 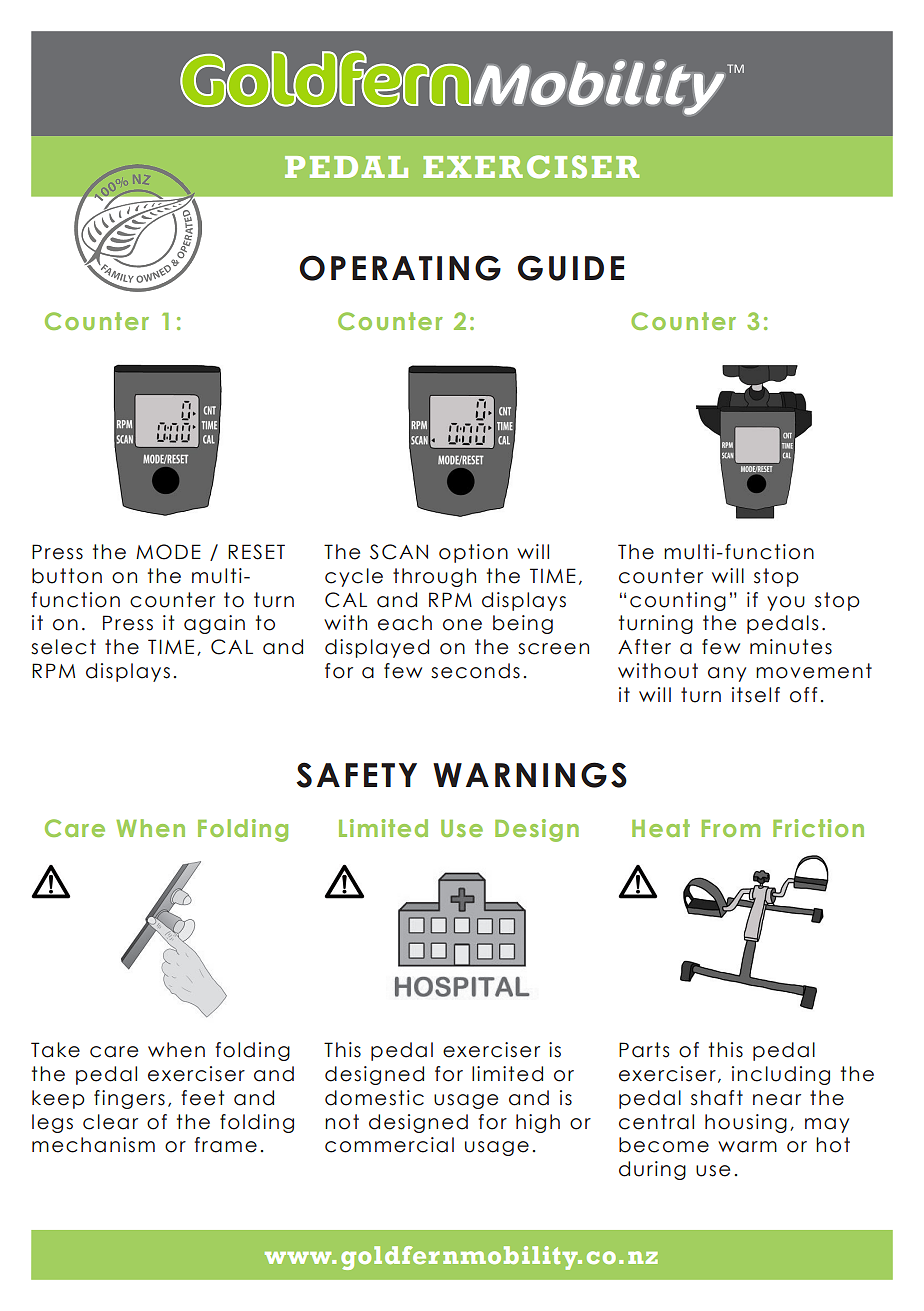 What do you see at coordinates (389, 1145) in the page?
I see `commercial` at bounding box center [389, 1145].
